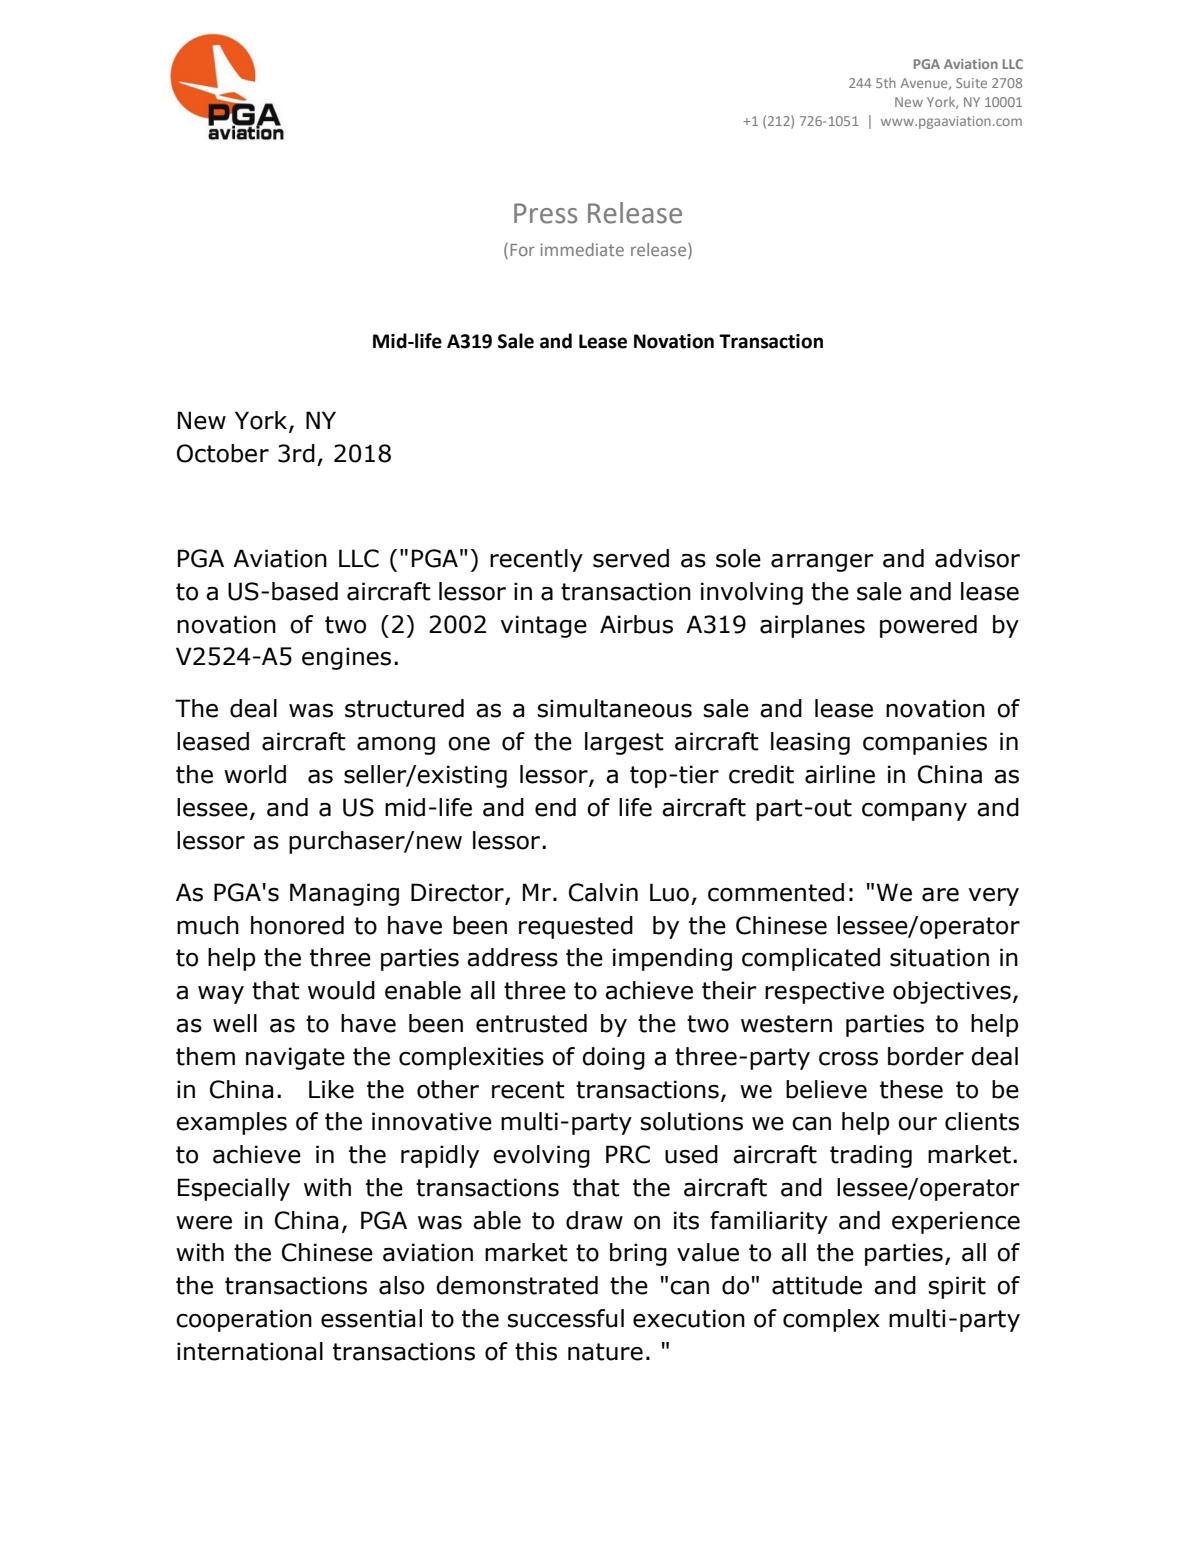 Image resolution: width=1196 pixels, height=1547 pixels. Describe the element at coordinates (582, 249) in the screenshot. I see `immediate` at that location.
